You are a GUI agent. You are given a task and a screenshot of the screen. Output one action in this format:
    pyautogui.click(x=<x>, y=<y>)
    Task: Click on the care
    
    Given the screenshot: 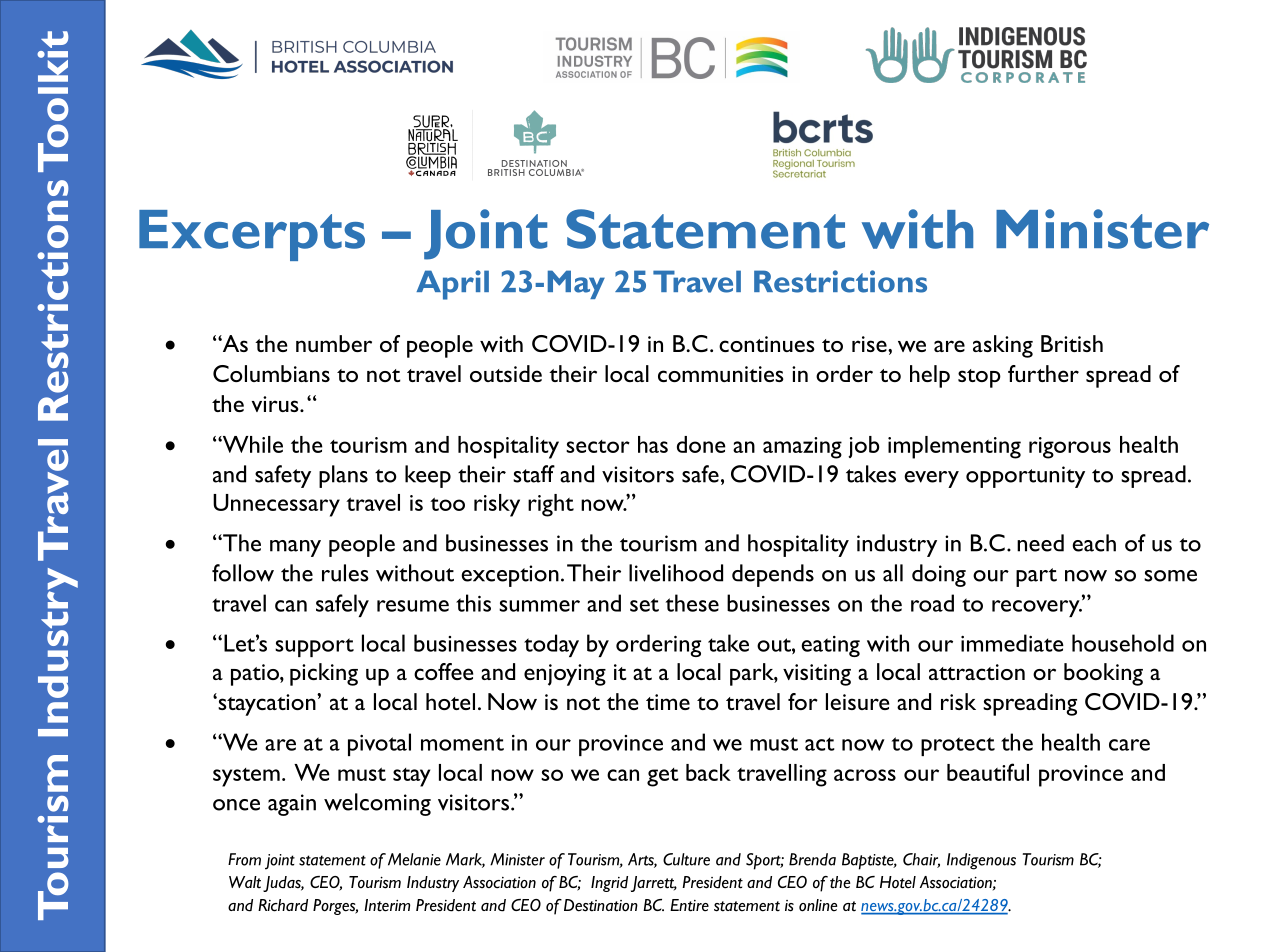 What is the action you would take?
    pyautogui.click(x=1129, y=745)
